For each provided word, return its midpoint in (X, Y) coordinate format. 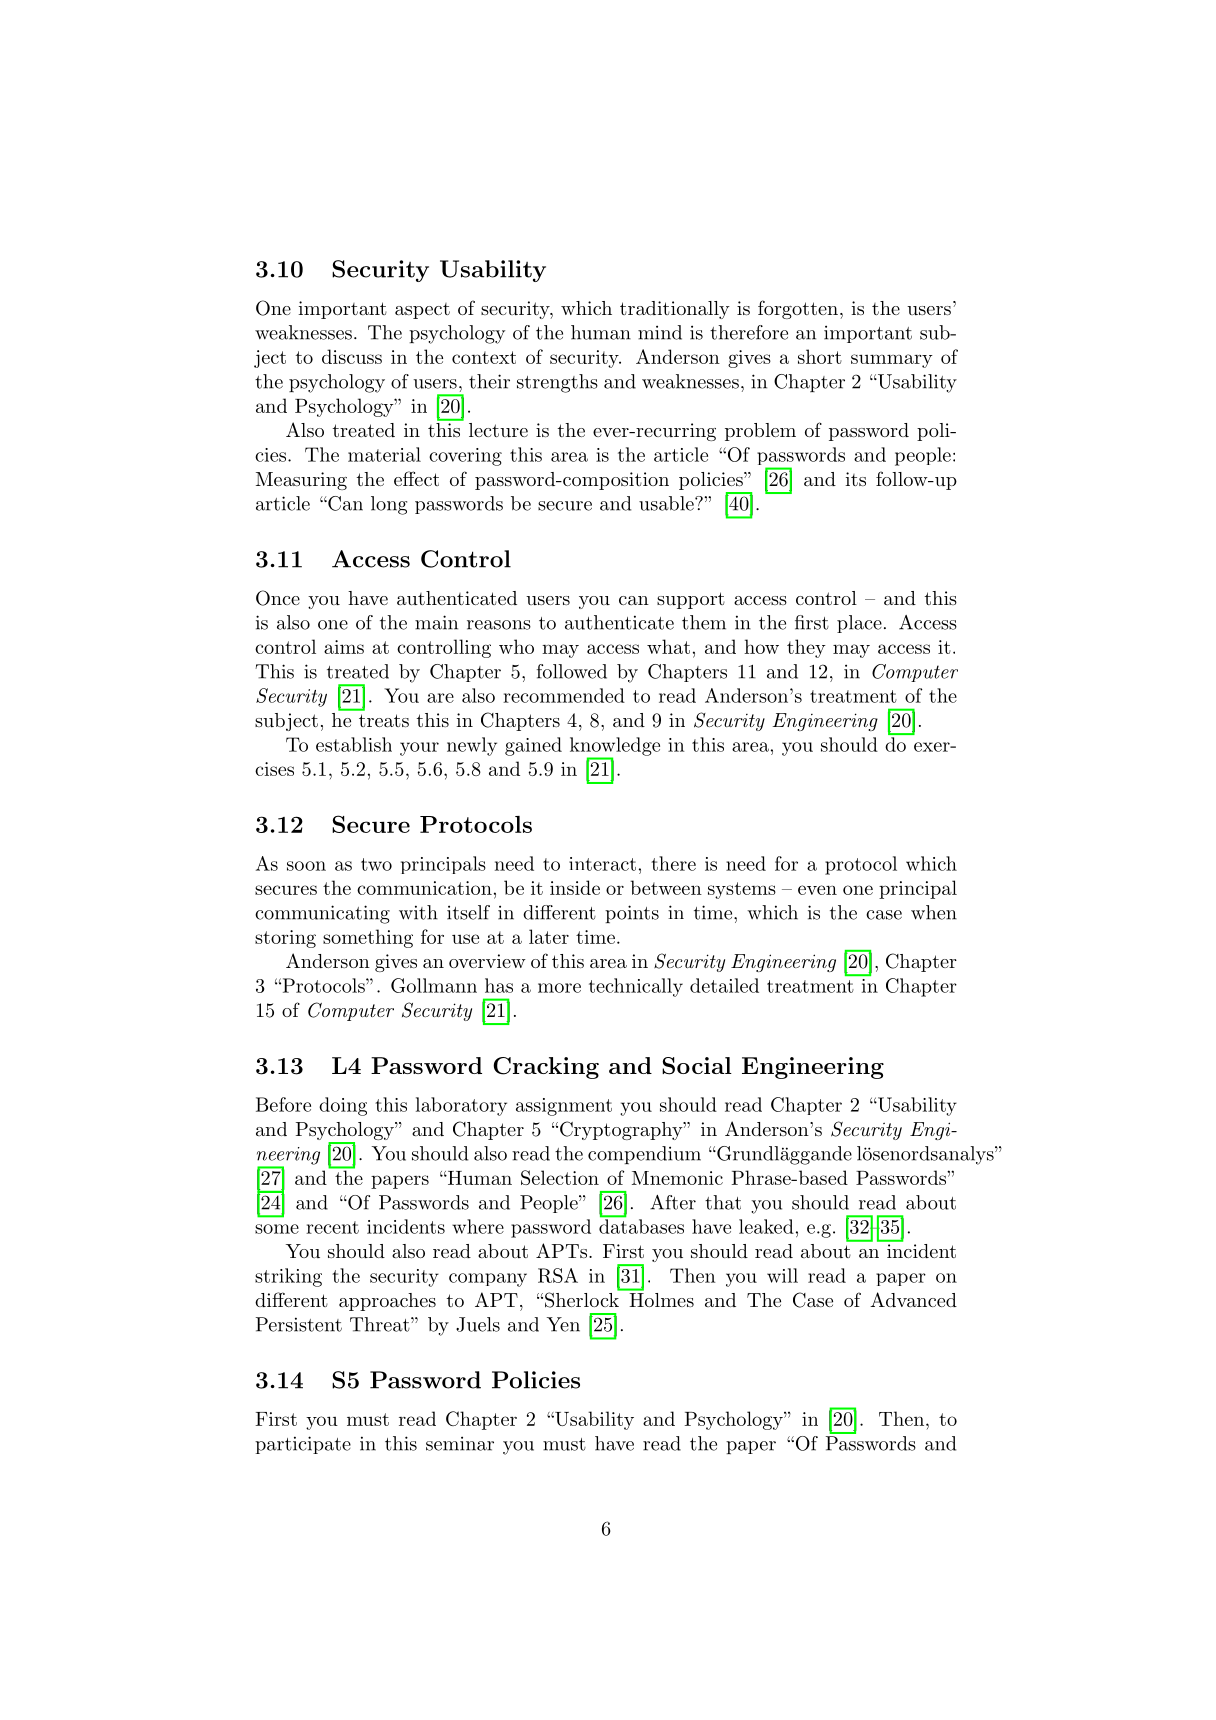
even (817, 890)
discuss (352, 356)
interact (602, 864)
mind (660, 332)
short (820, 356)
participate (303, 1445)
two (376, 864)
